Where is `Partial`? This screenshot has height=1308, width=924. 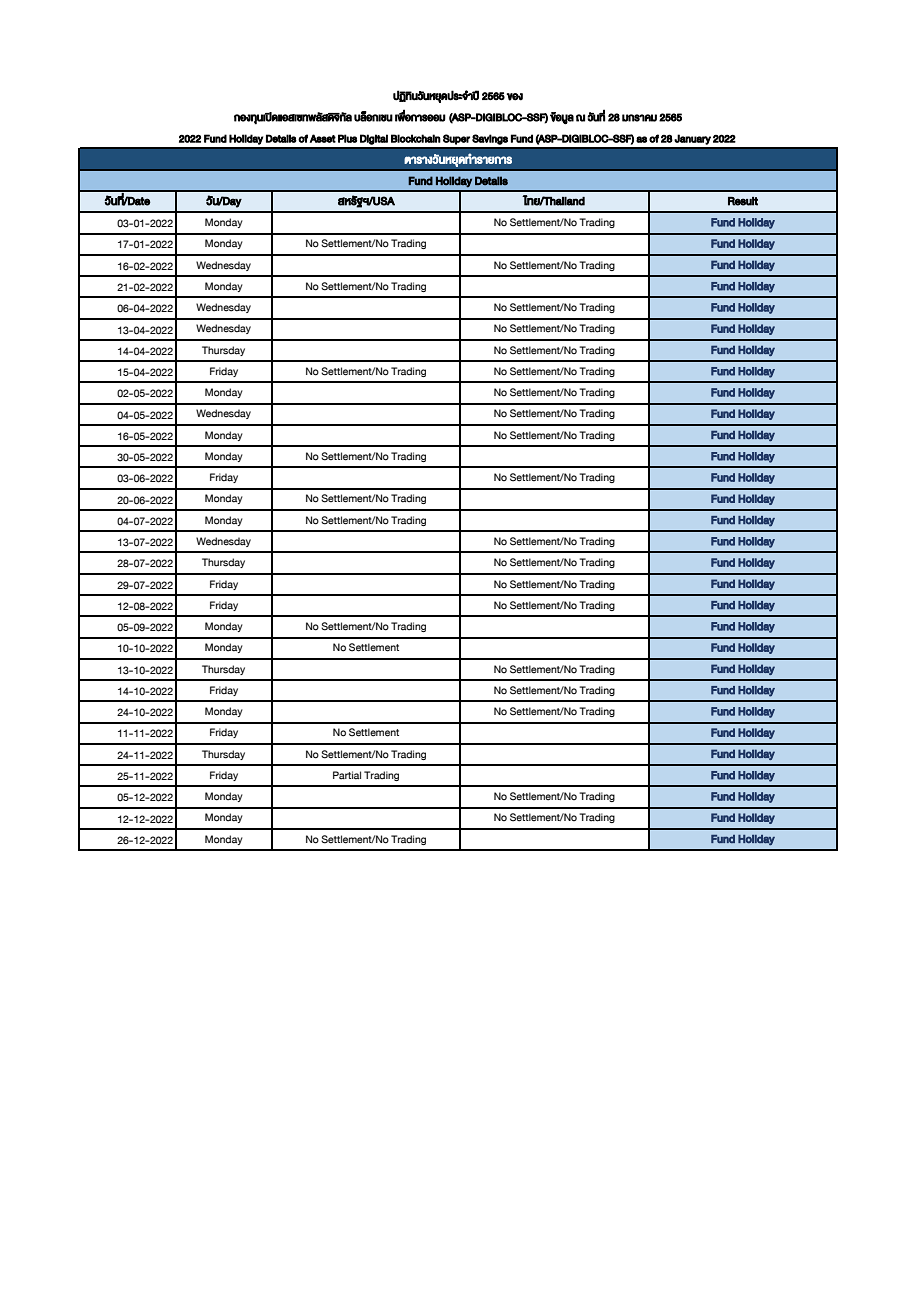 Partial is located at coordinates (347, 775).
